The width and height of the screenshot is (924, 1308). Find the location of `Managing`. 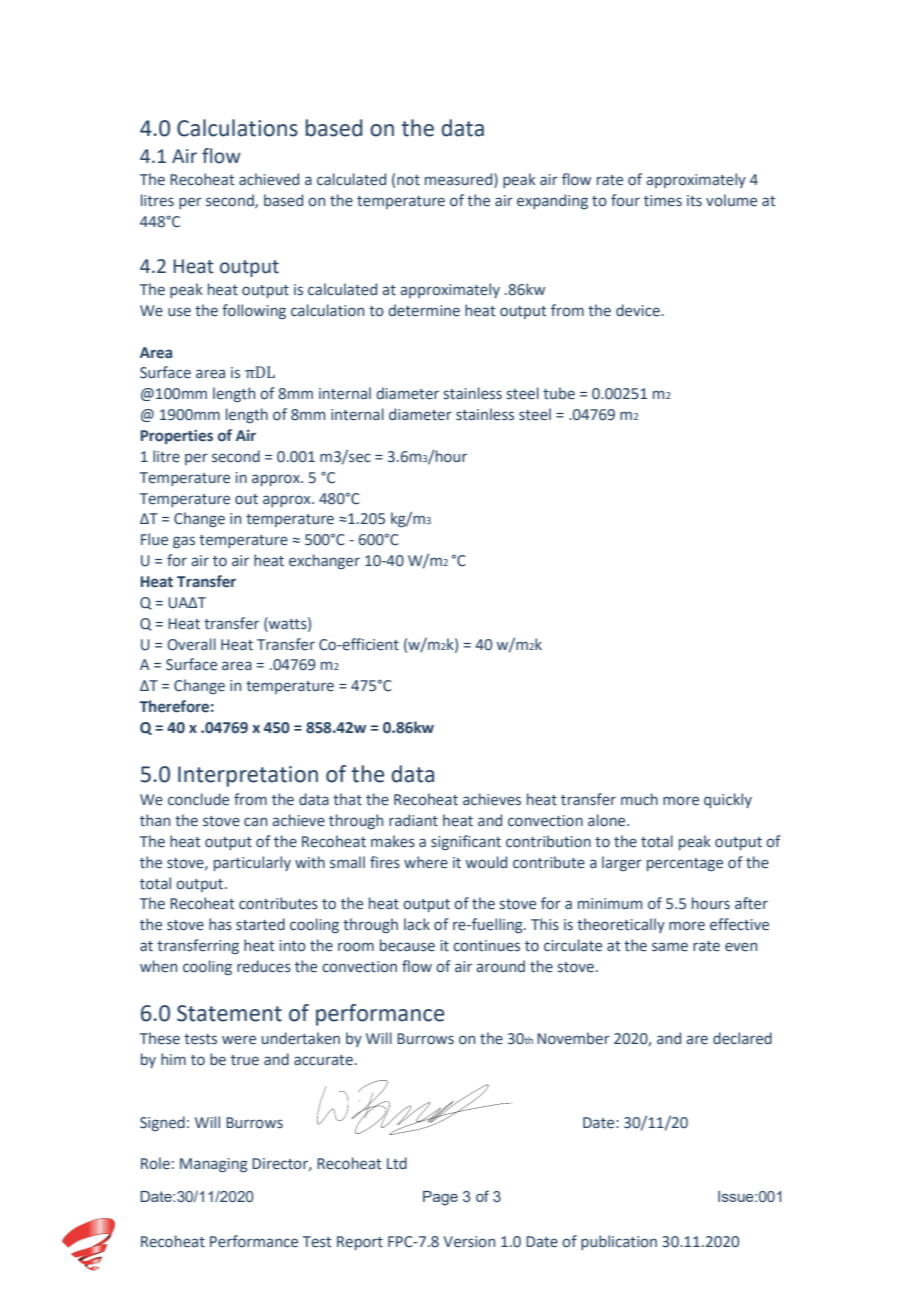

Managing is located at coordinates (214, 1165).
